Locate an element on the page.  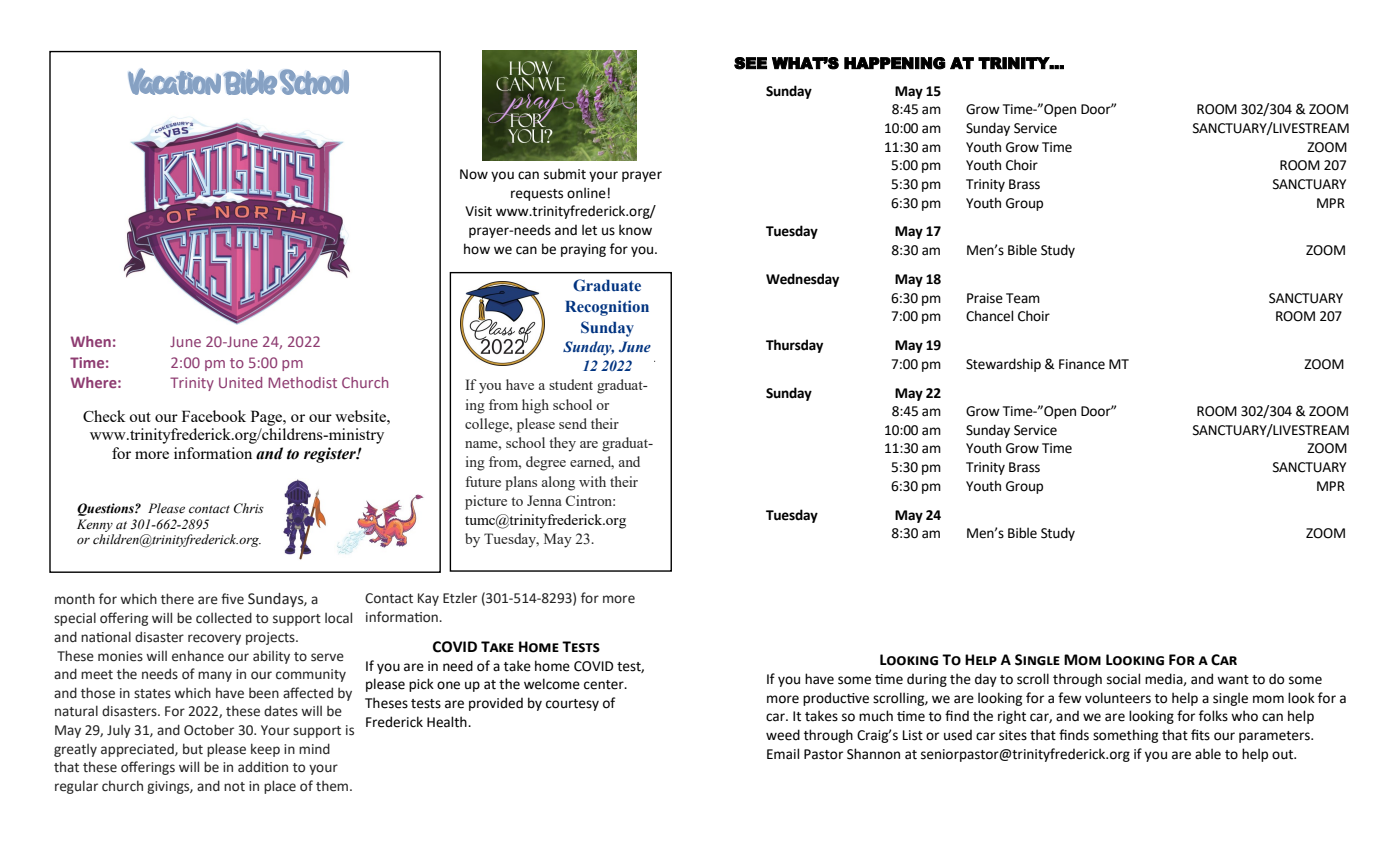
social is located at coordinates (1123, 679).
